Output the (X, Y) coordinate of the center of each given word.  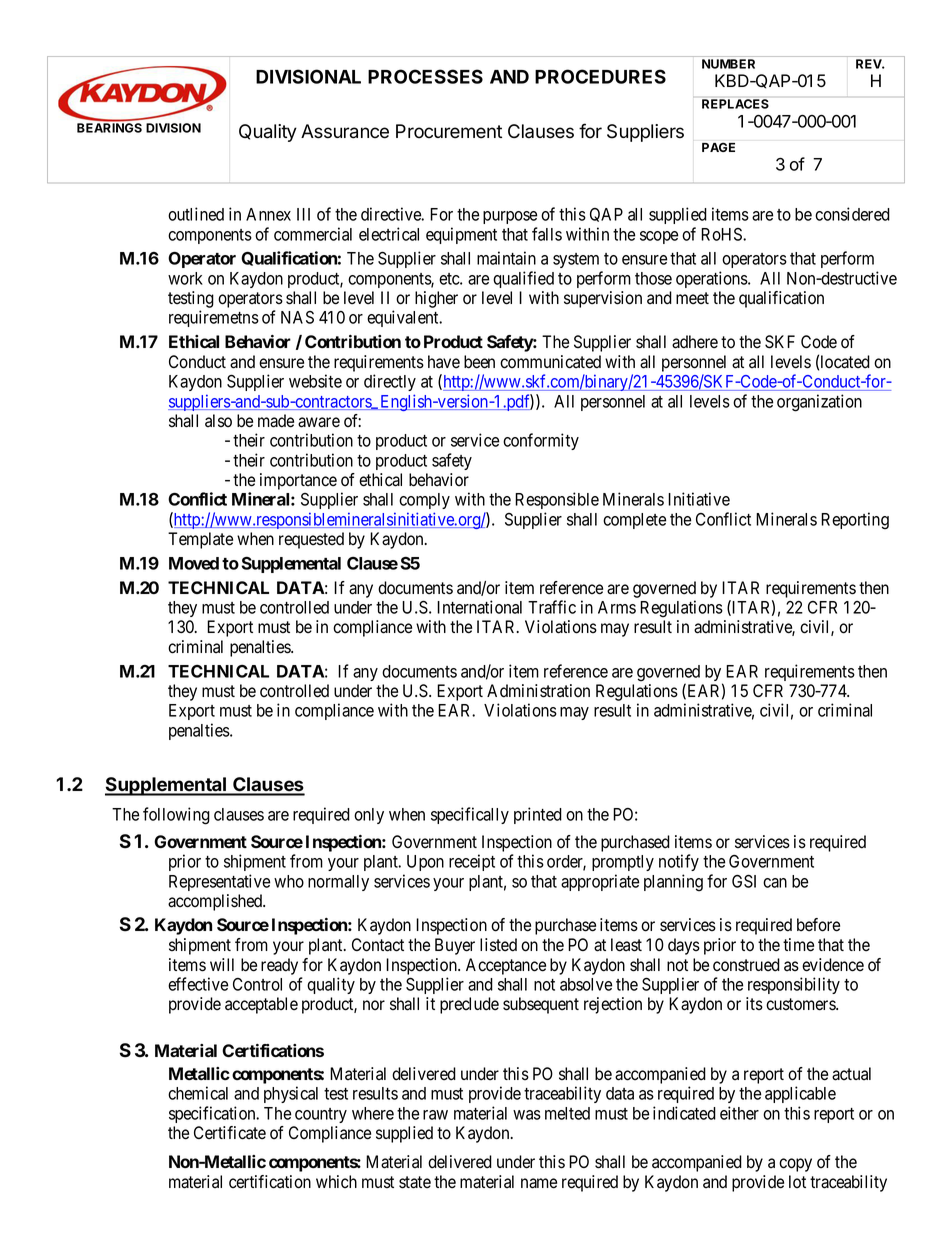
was (527, 1115)
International (479, 607)
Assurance (345, 131)
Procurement (449, 131)
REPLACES (735, 104)
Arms (617, 607)
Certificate (230, 1133)
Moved (194, 563)
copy (795, 1165)
